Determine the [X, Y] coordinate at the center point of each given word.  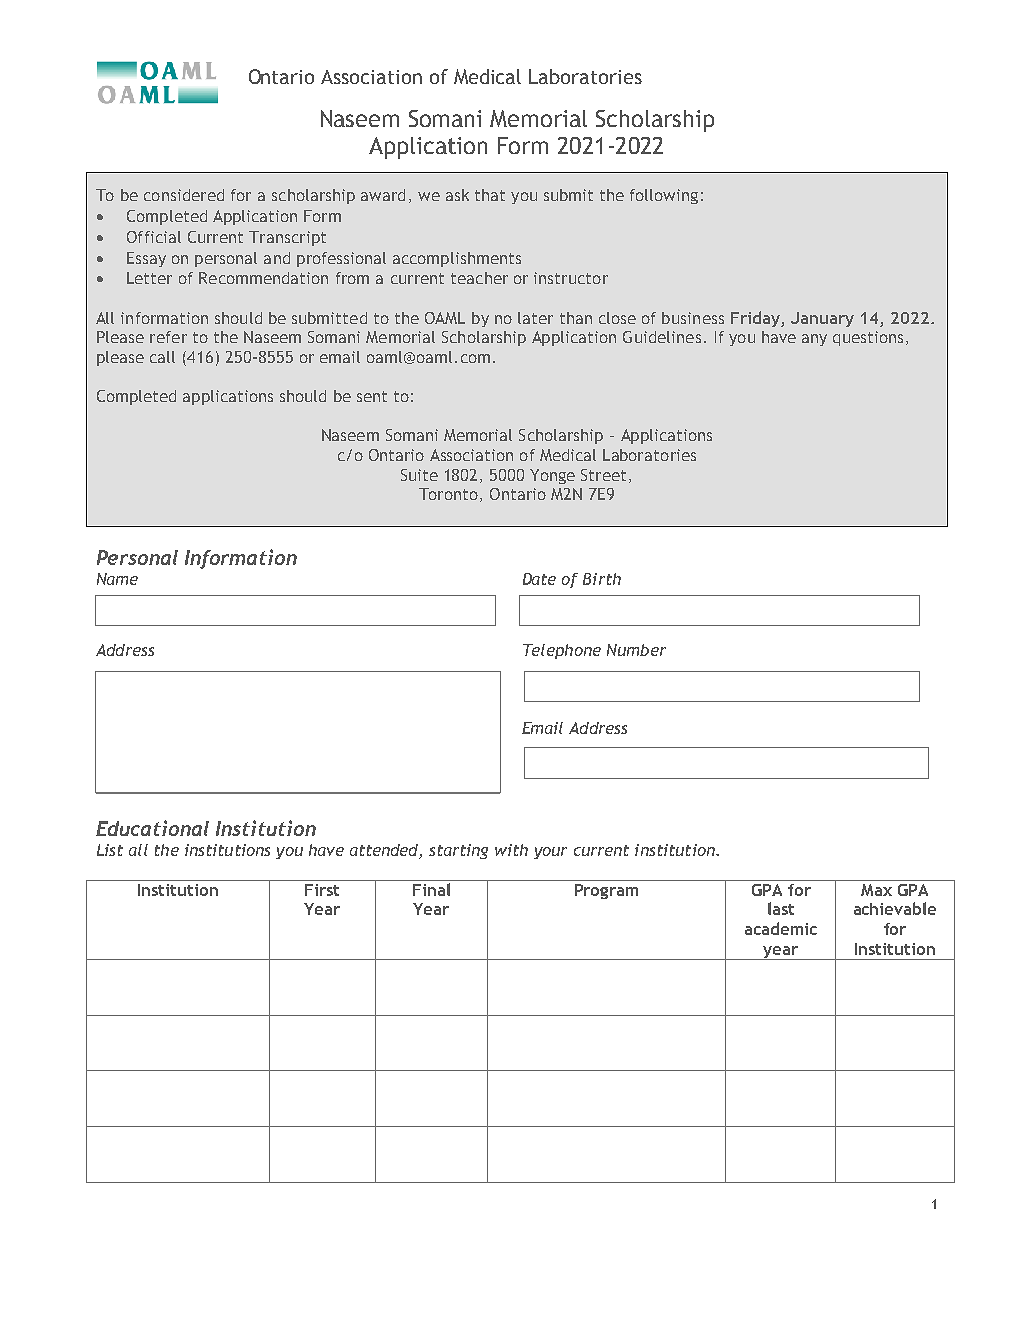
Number [636, 650]
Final [431, 889]
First [322, 890]
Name [117, 579]
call [162, 357]
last [781, 908]
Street [603, 475]
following [664, 196]
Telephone [562, 651]
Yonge [552, 476]
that [490, 195]
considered [184, 195]
